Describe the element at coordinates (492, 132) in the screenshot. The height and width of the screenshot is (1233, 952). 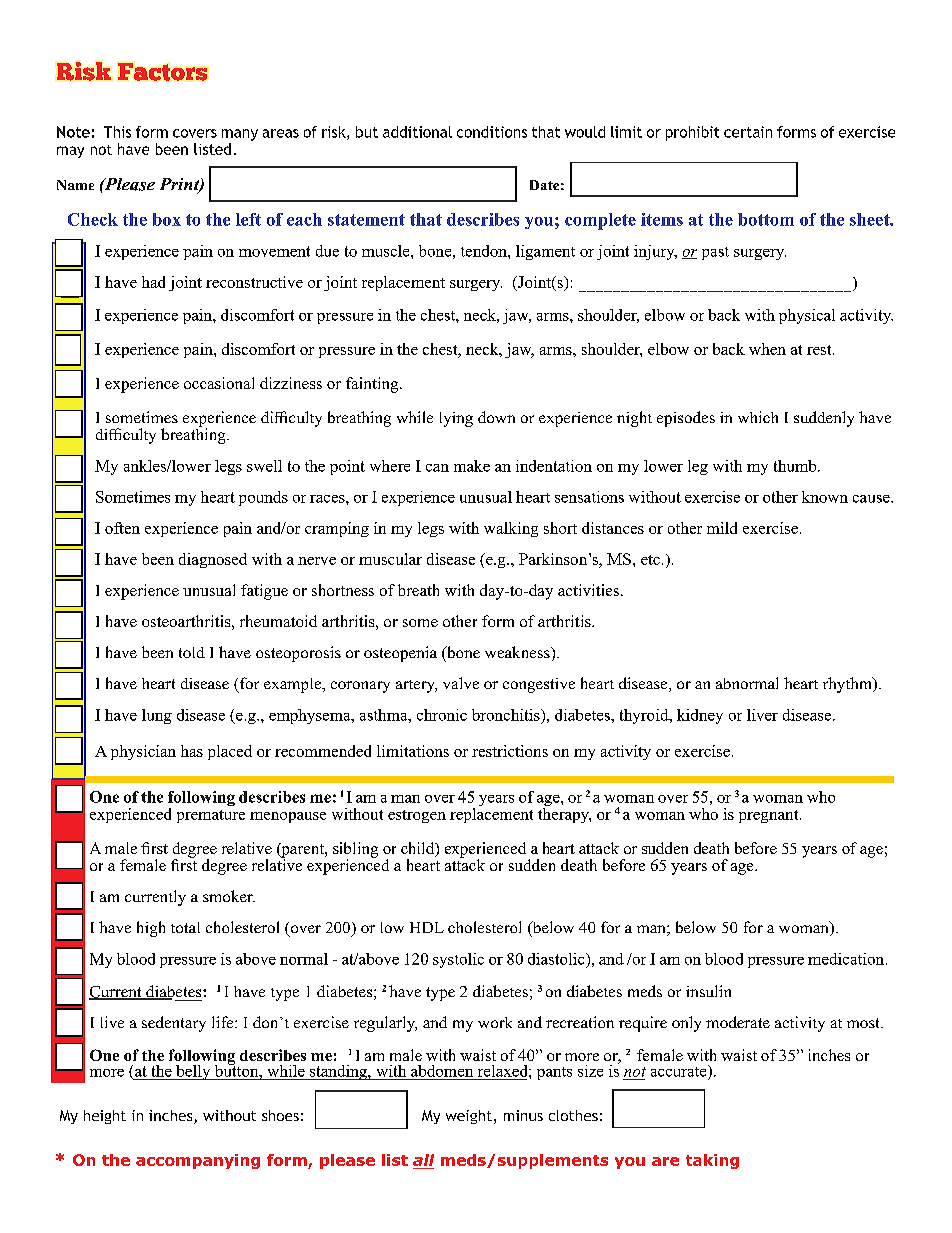
I see `conditions` at that location.
